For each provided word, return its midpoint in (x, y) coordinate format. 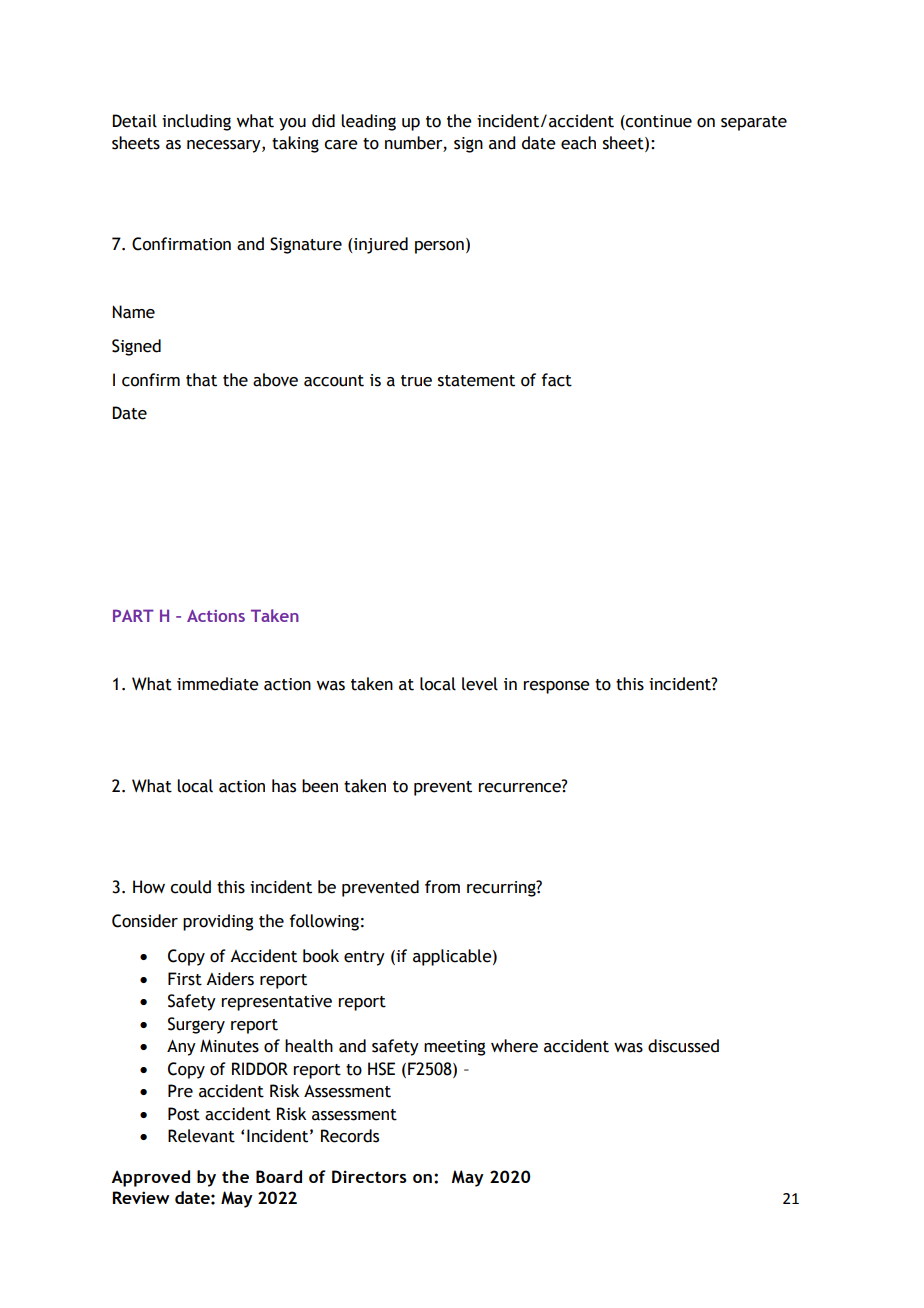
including (196, 122)
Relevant (201, 1136)
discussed (683, 1046)
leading (368, 122)
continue (658, 122)
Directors (369, 1176)
